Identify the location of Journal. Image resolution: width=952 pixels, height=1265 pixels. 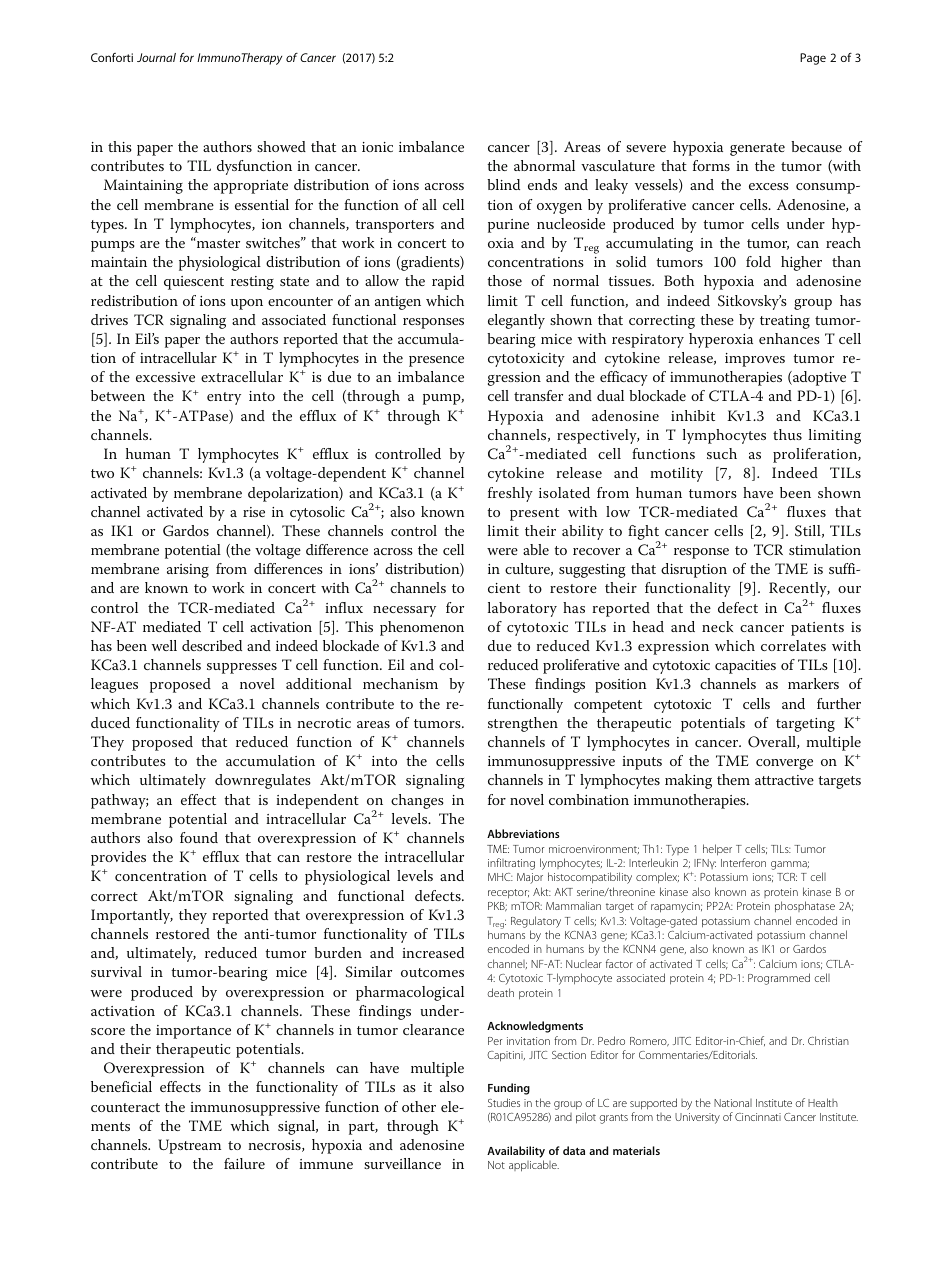
(156, 57).
